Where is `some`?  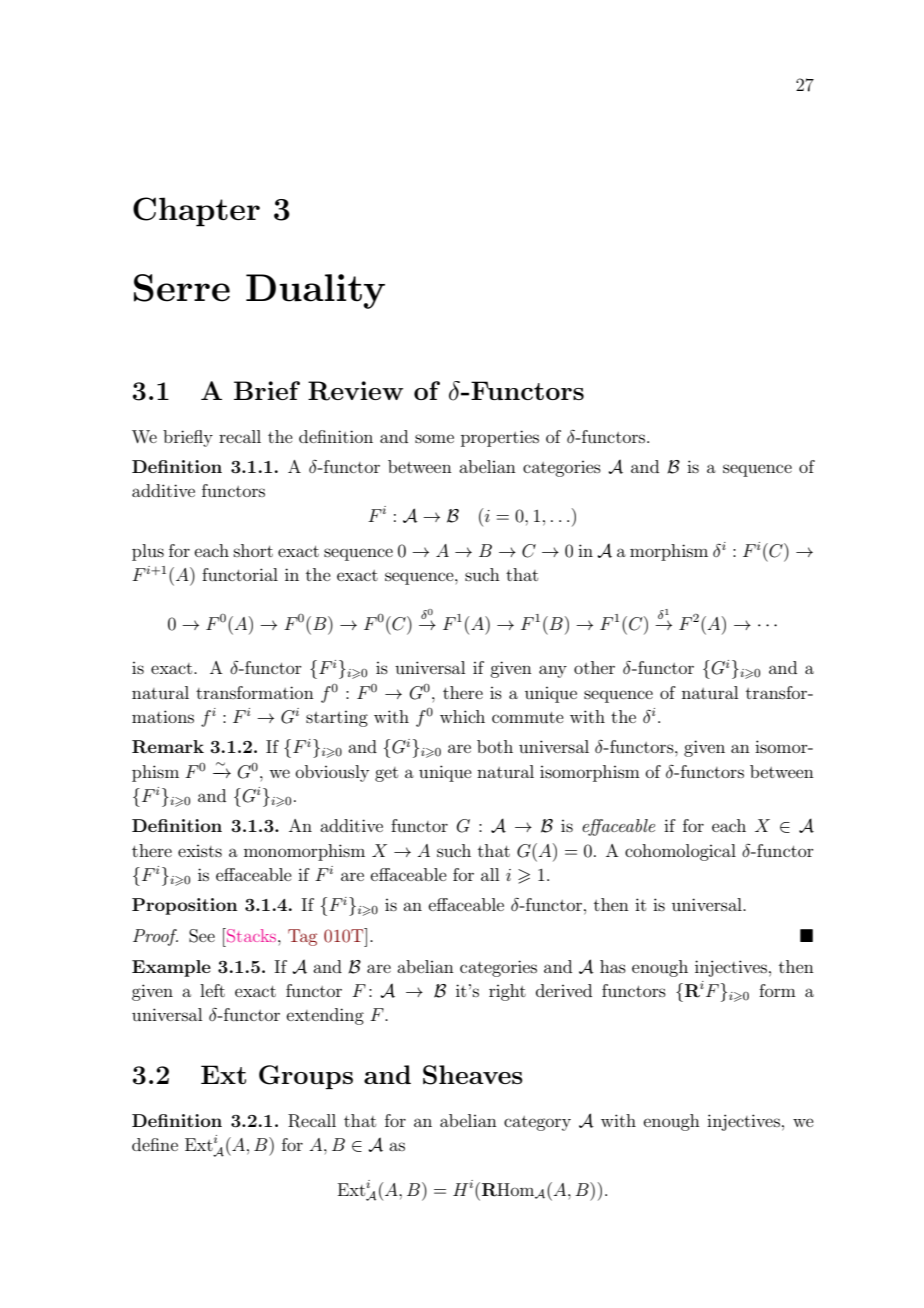
some is located at coordinates (434, 438).
